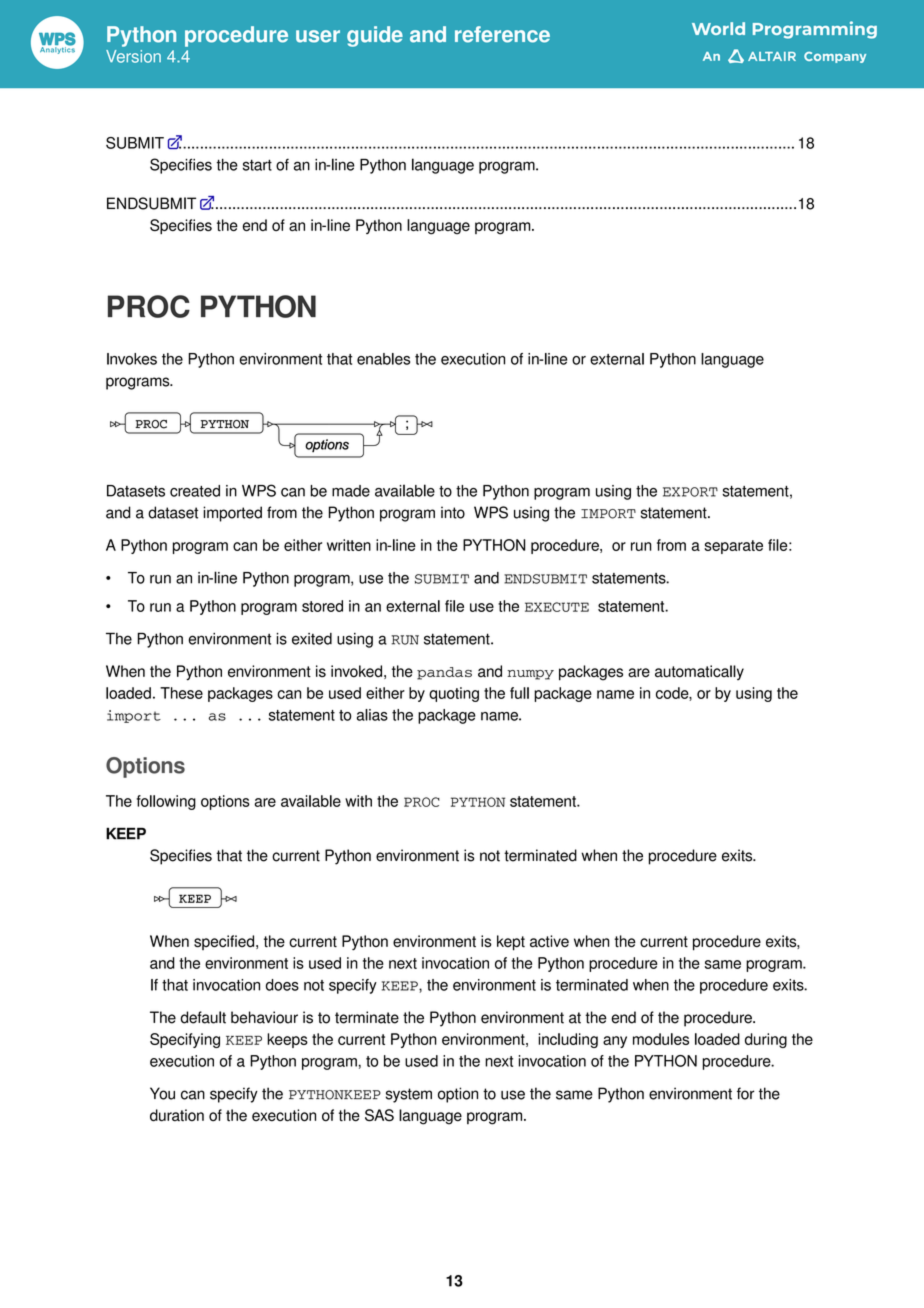  I want to click on You, so click(162, 1093).
